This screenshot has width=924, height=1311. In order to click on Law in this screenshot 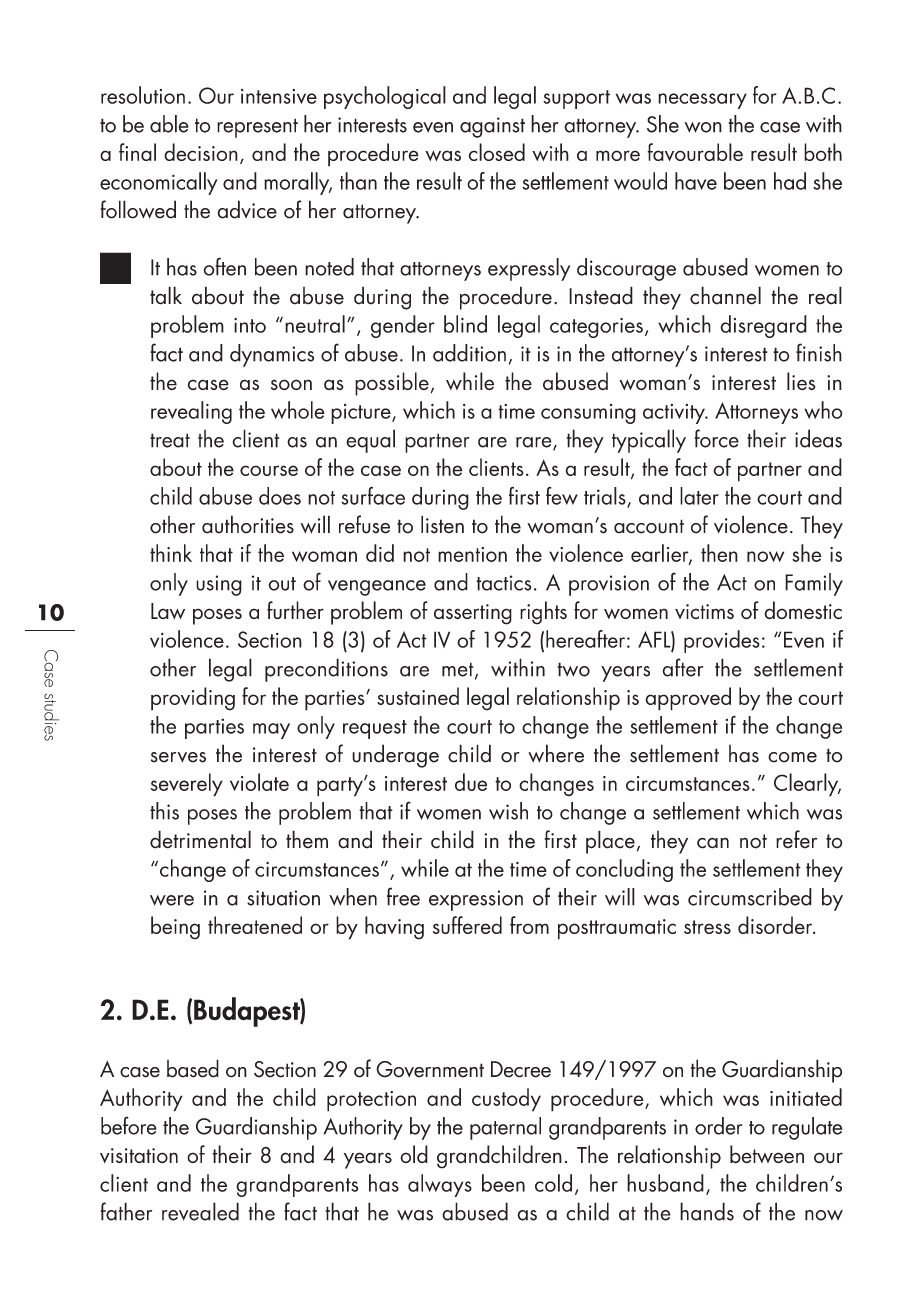, I will do `click(168, 611)`.
